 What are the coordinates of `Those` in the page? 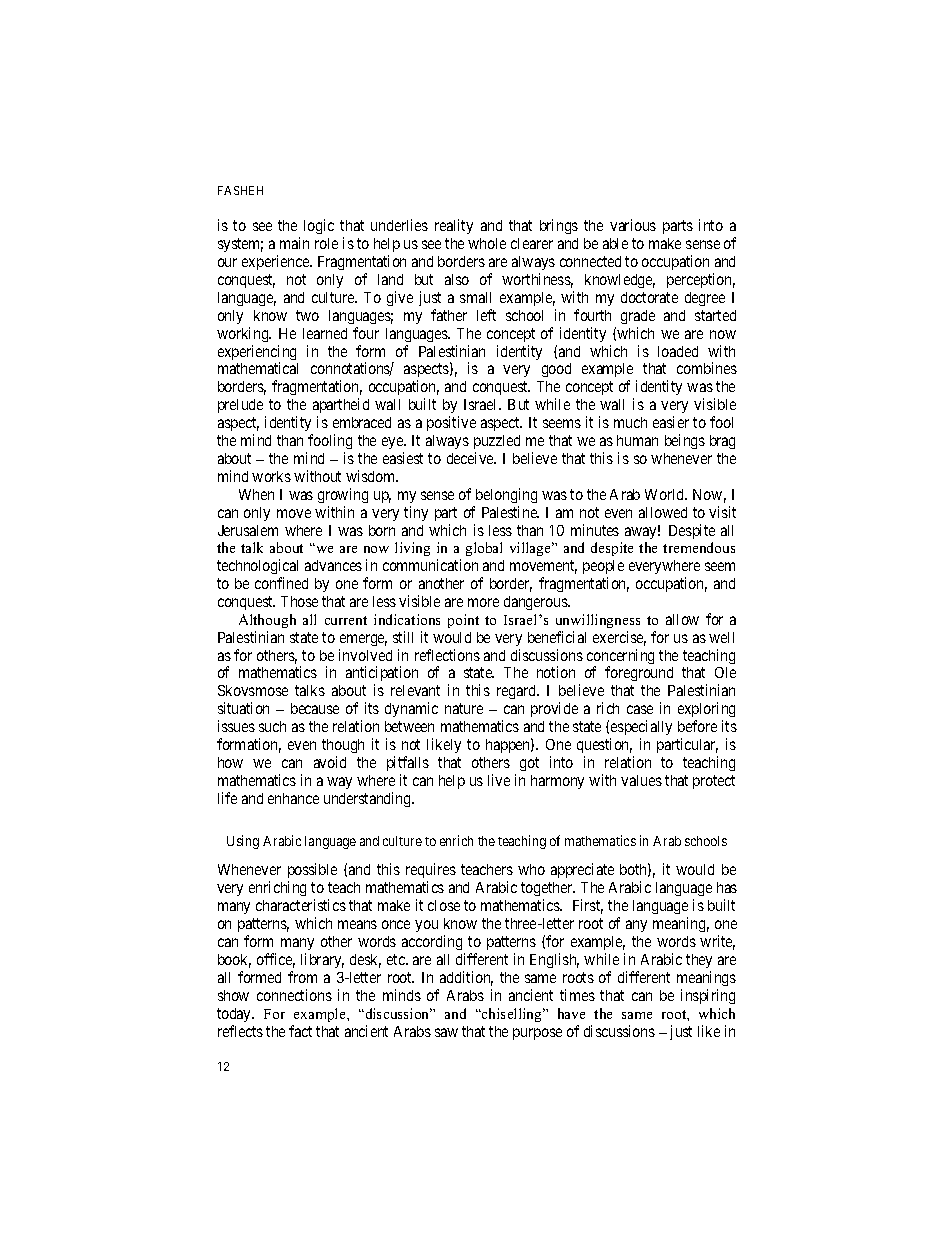 It's located at (299, 601).
